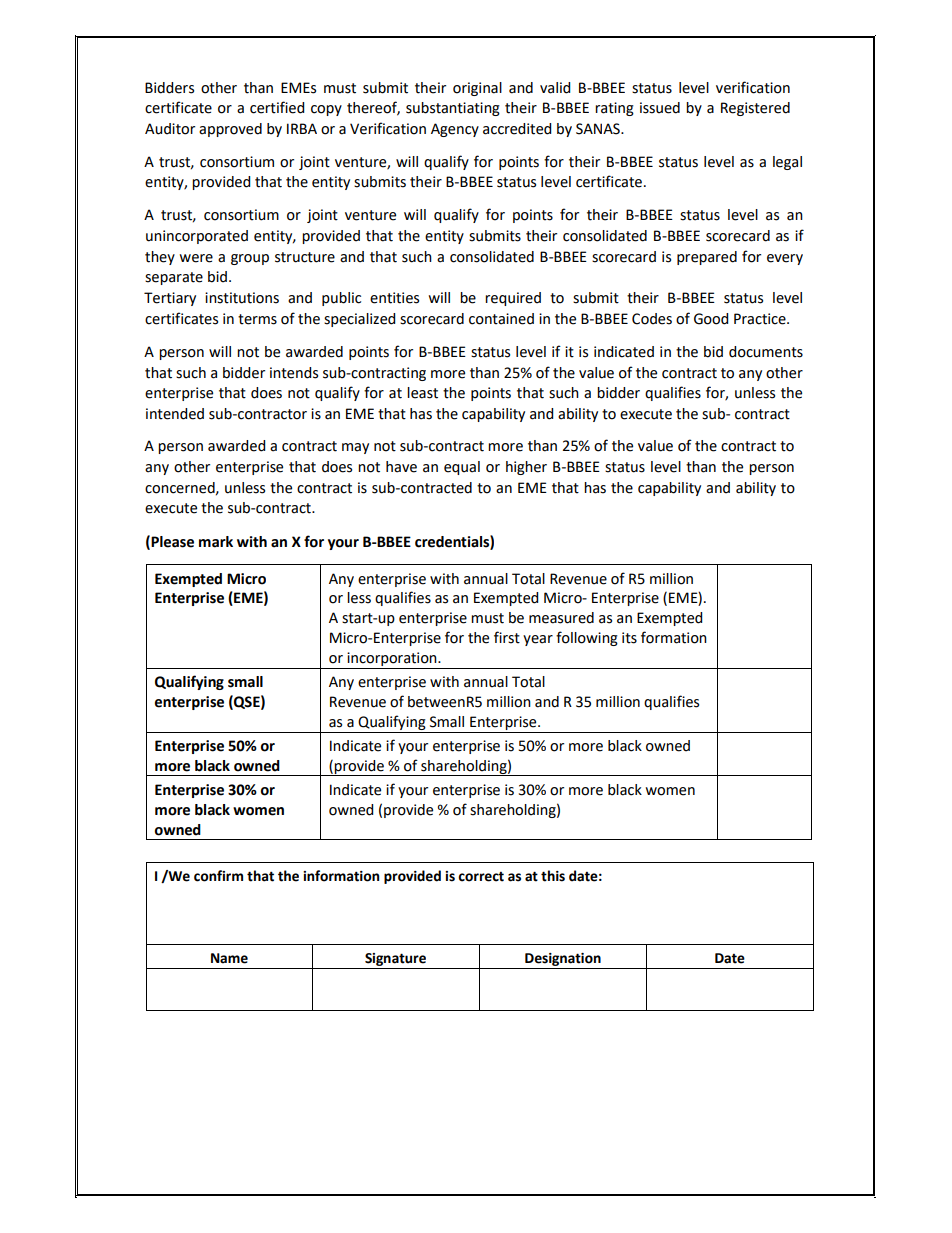 The height and width of the screenshot is (1233, 952). Describe the element at coordinates (453, 109) in the screenshot. I see `substantiating` at that location.
